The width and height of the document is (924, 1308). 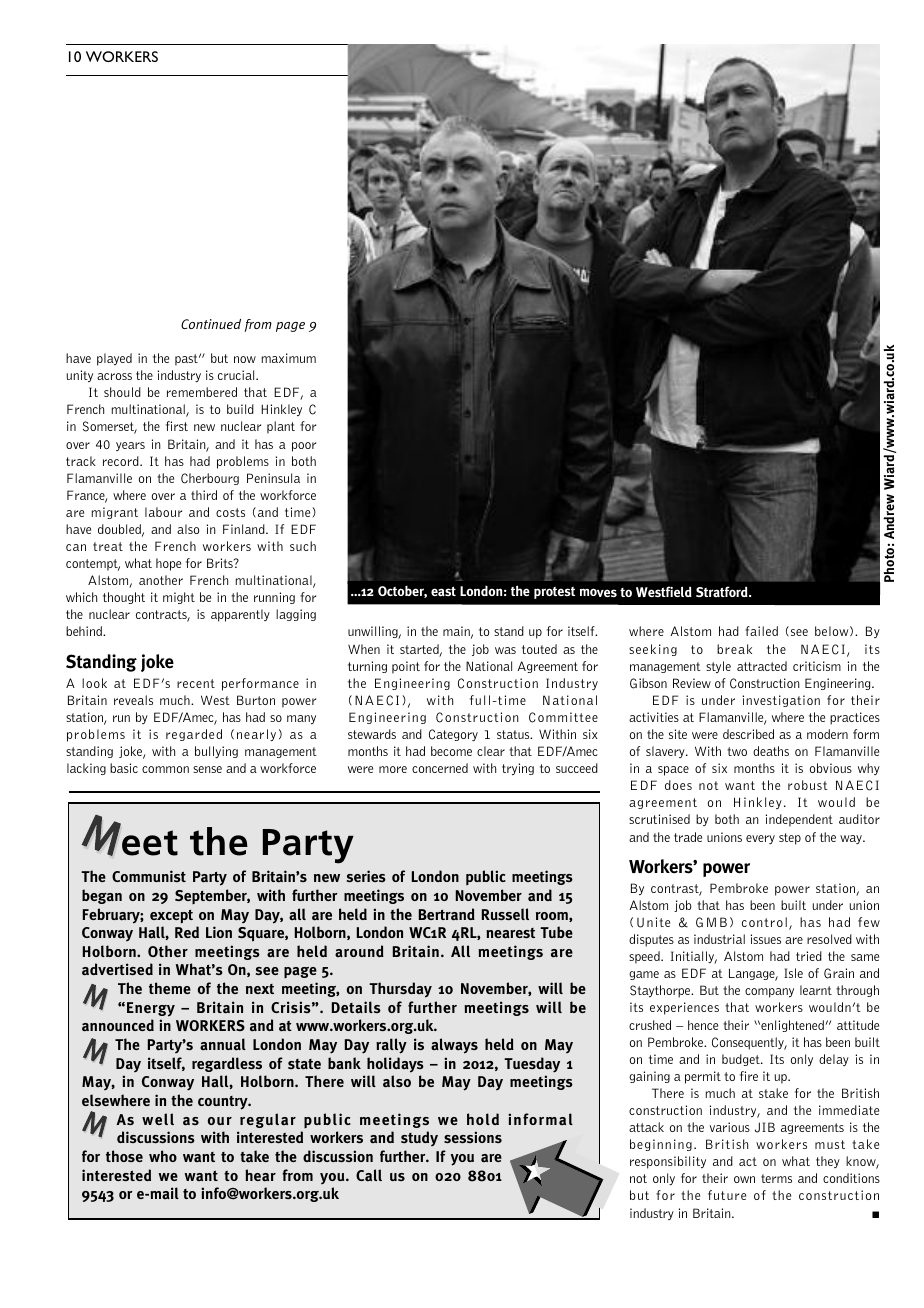 What do you see at coordinates (168, 564) in the document?
I see `hope` at bounding box center [168, 564].
